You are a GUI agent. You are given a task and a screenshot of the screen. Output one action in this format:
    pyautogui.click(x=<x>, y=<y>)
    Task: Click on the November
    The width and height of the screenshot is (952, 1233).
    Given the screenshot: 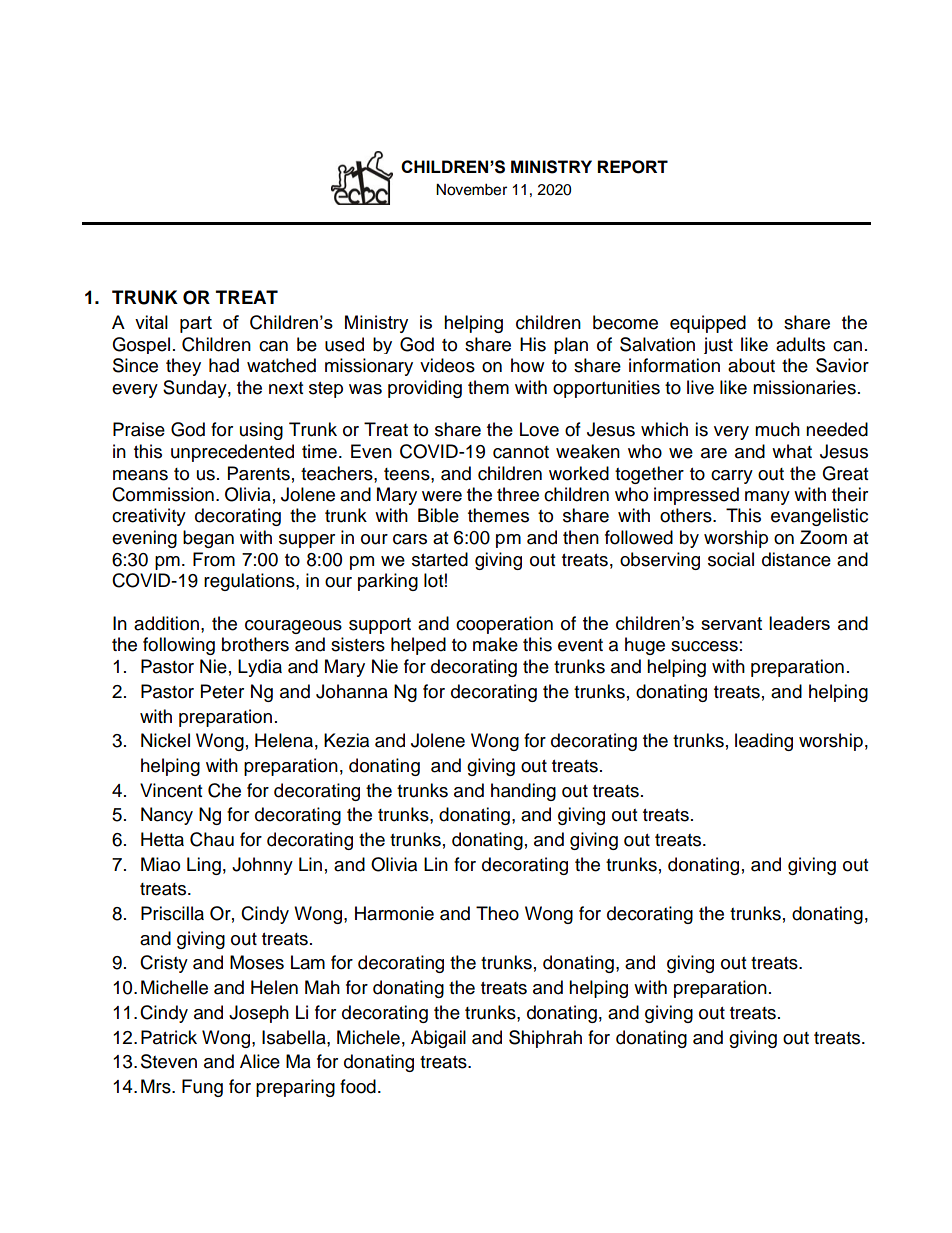 What is the action you would take?
    pyautogui.click(x=471, y=190)
